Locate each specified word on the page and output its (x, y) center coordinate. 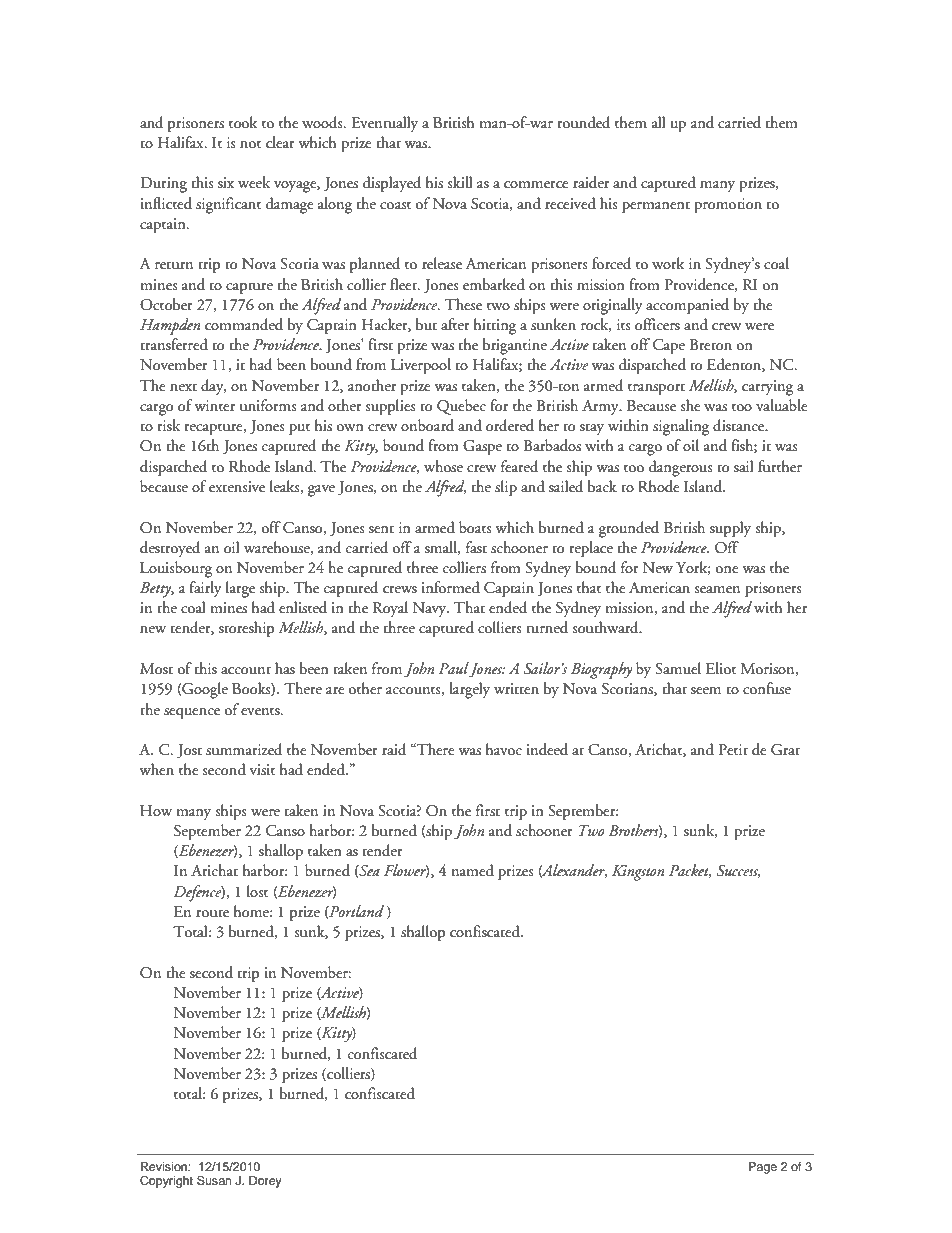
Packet (690, 871)
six (226, 182)
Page (763, 1168)
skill (459, 182)
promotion (728, 206)
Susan (214, 1180)
